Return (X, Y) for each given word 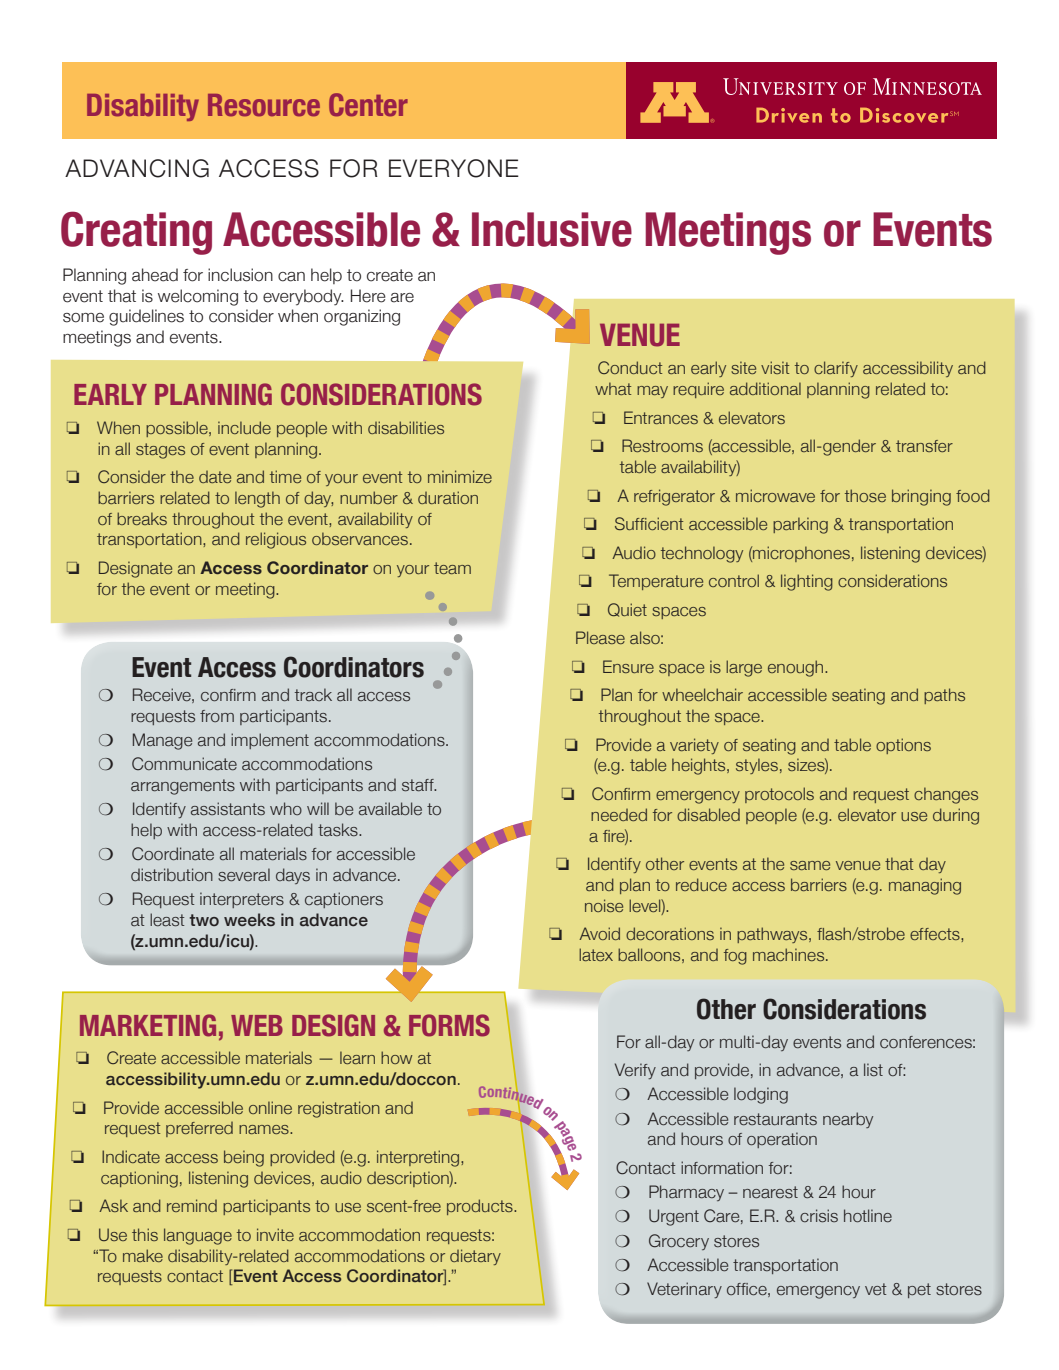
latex (596, 954)
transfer (924, 446)
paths (944, 696)
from (217, 716)
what (613, 388)
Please (600, 637)
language (198, 1236)
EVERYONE (454, 168)
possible (178, 429)
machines (790, 954)
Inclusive (552, 229)
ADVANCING (137, 168)
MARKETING (148, 1025)
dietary (475, 1257)
